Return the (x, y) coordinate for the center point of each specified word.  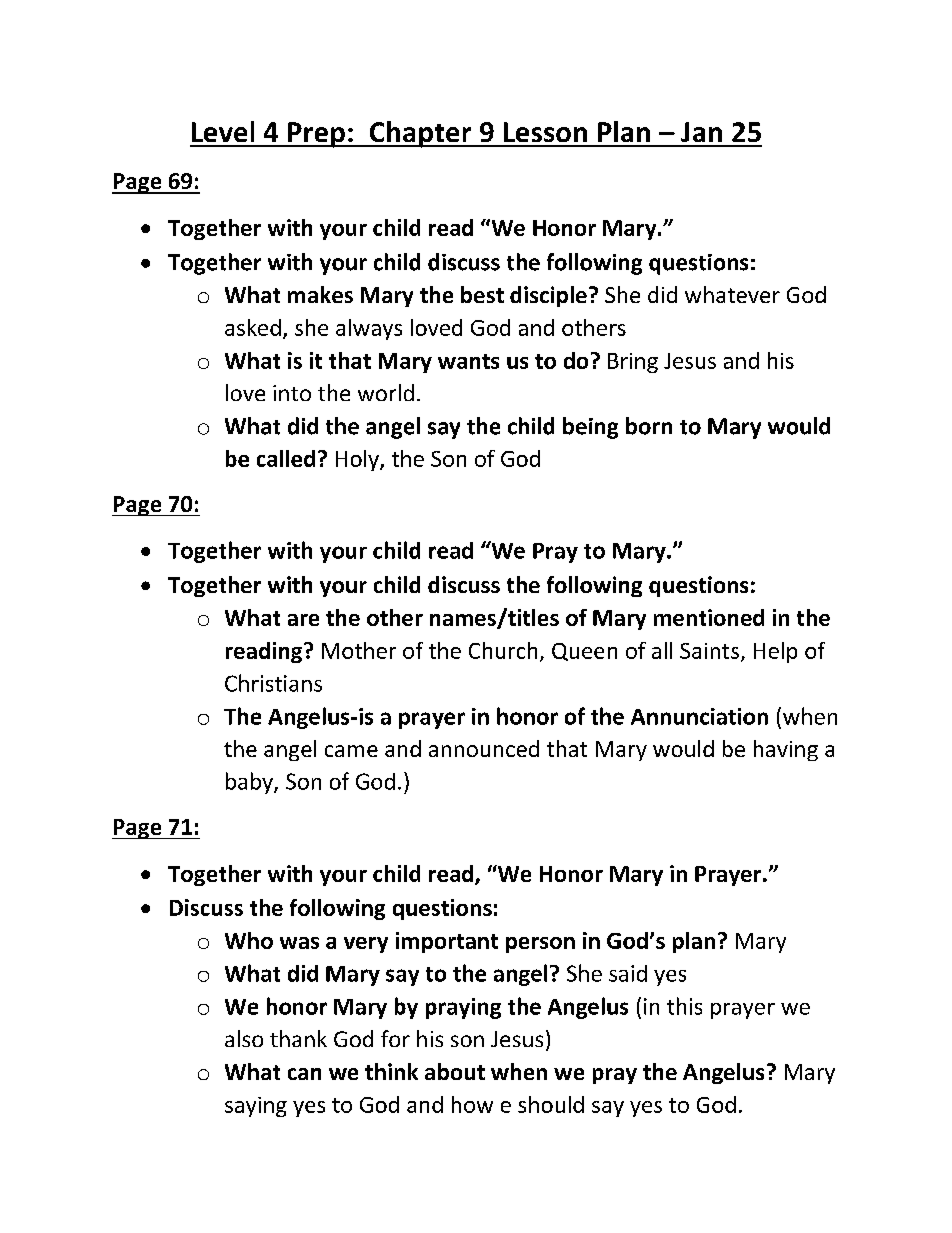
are (303, 620)
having (786, 750)
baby (250, 783)
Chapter (421, 134)
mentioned (709, 617)
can (304, 1074)
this (684, 1006)
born (649, 426)
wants (468, 361)
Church (503, 650)
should (551, 1104)
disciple (548, 296)
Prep (316, 135)
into (292, 393)
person (540, 945)
